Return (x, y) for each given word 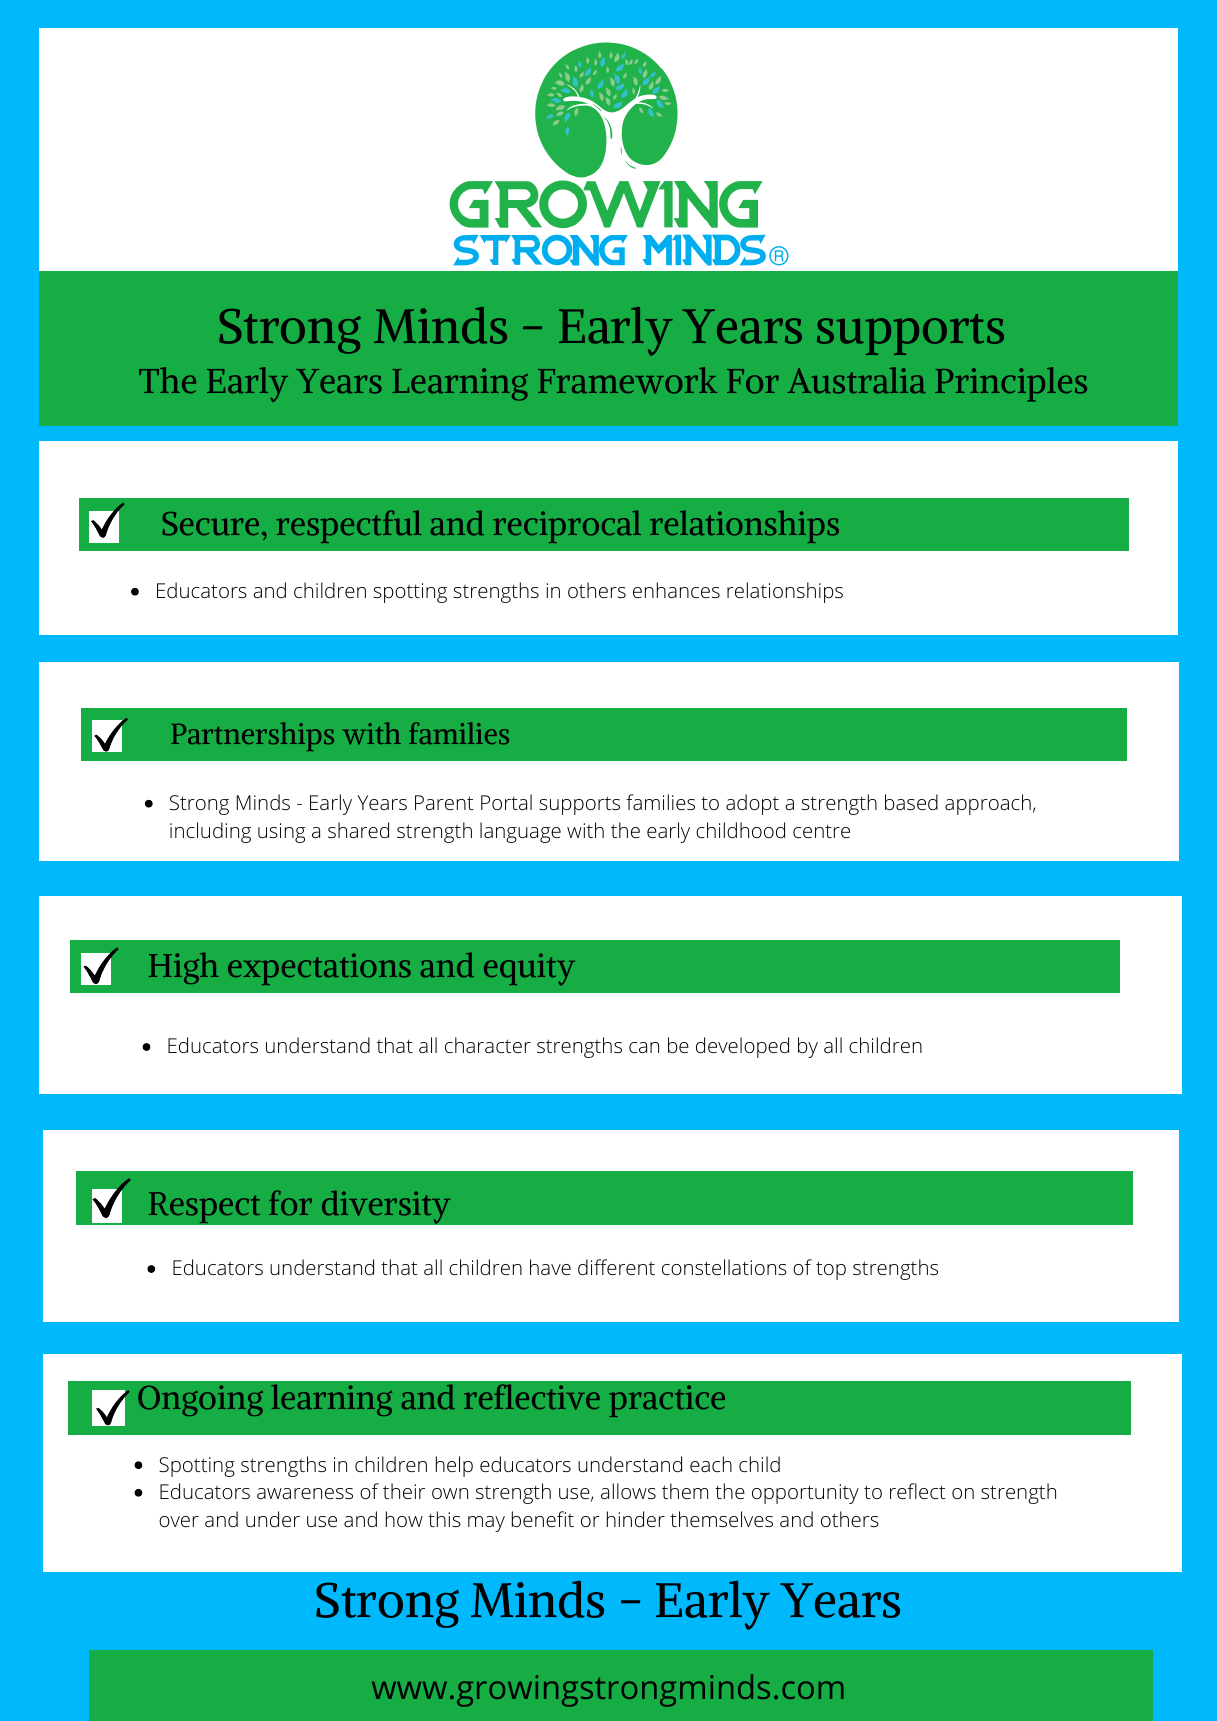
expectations (319, 969)
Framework (627, 380)
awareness (305, 1493)
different (616, 1267)
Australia (856, 380)
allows (628, 1491)
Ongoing (200, 1400)
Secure (210, 524)
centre (821, 831)
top (831, 1270)
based (911, 802)
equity (529, 969)
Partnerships (252, 736)
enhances (676, 590)
